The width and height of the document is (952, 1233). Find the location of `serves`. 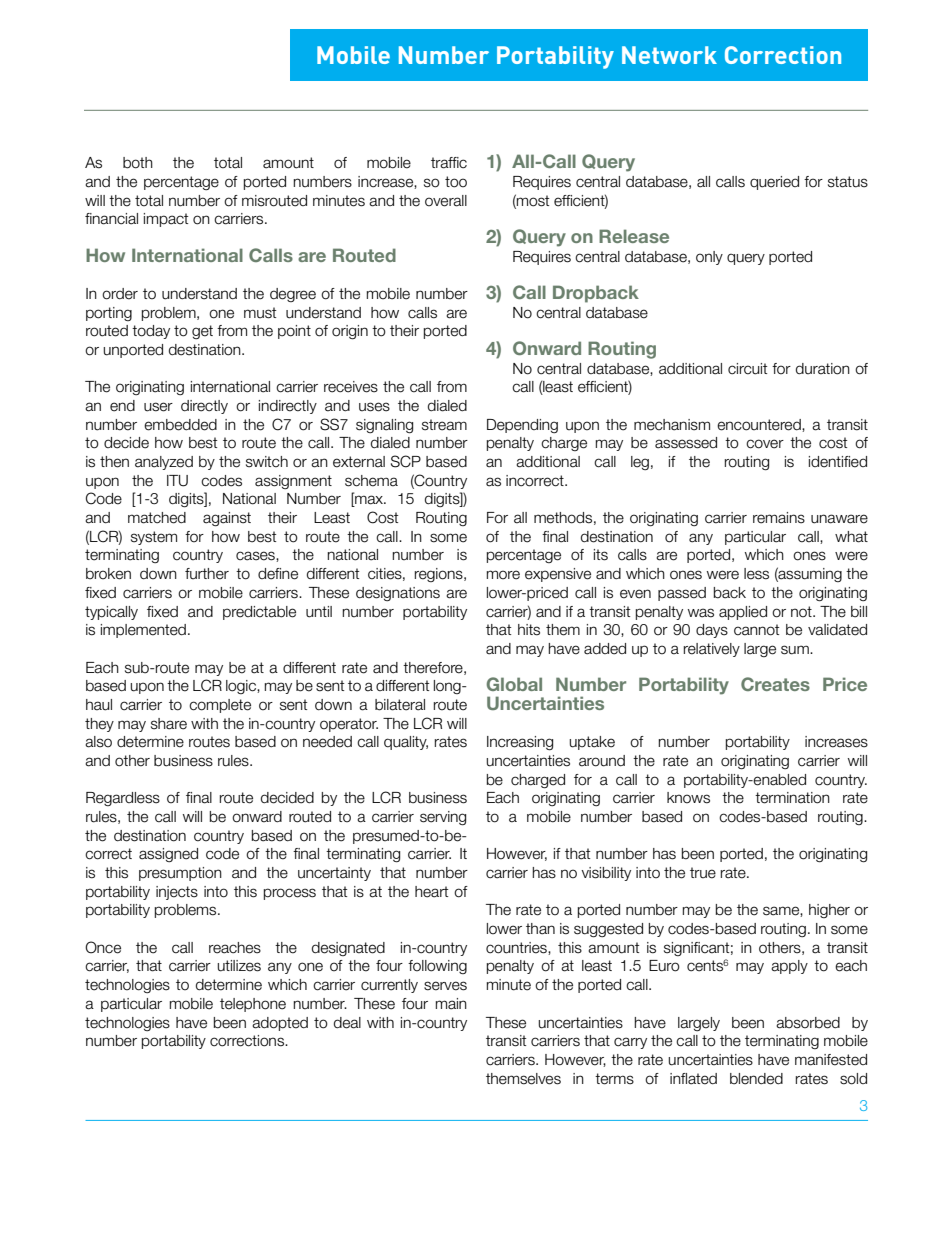

serves is located at coordinates (445, 986).
